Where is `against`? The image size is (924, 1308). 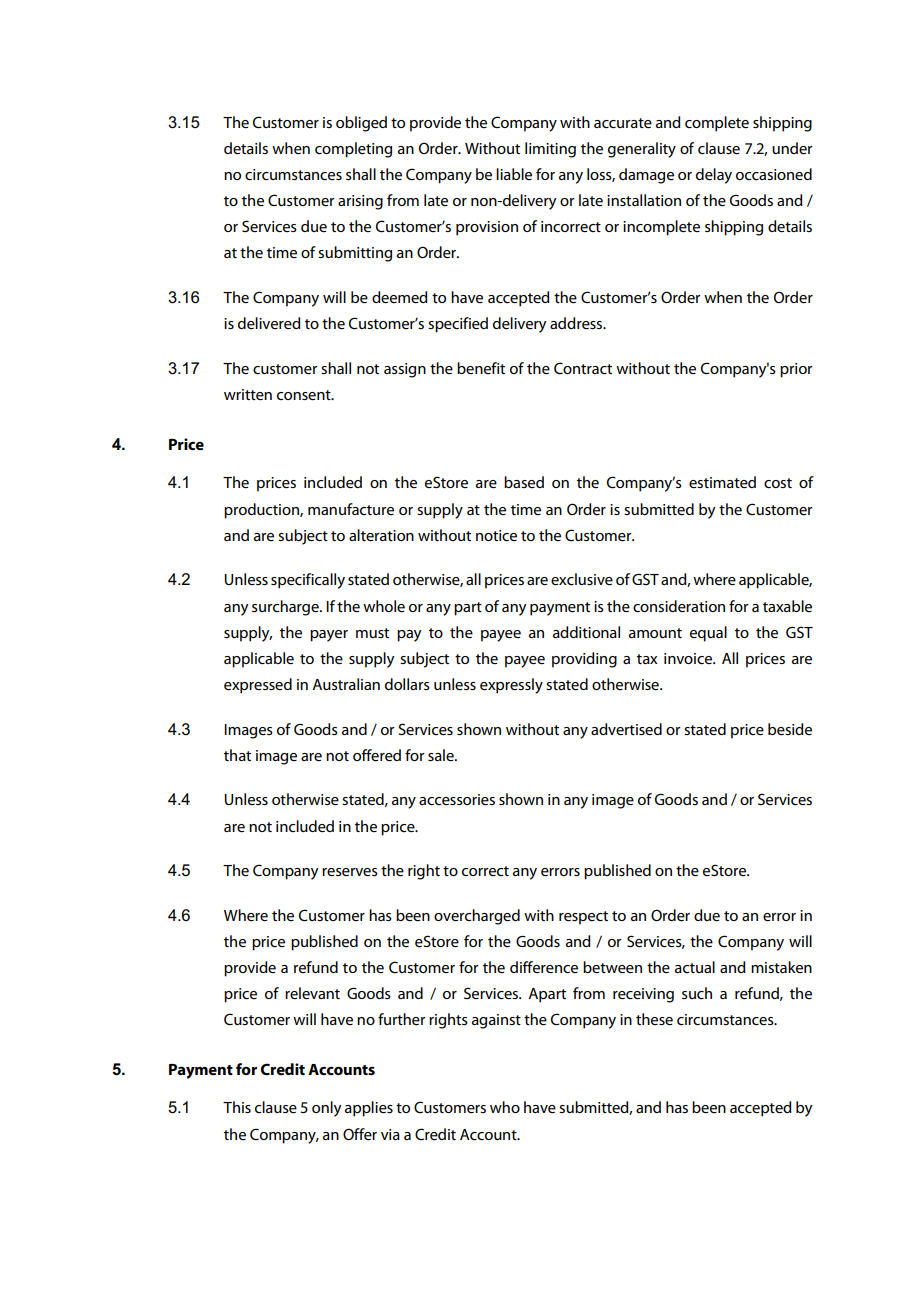 against is located at coordinates (496, 1021).
